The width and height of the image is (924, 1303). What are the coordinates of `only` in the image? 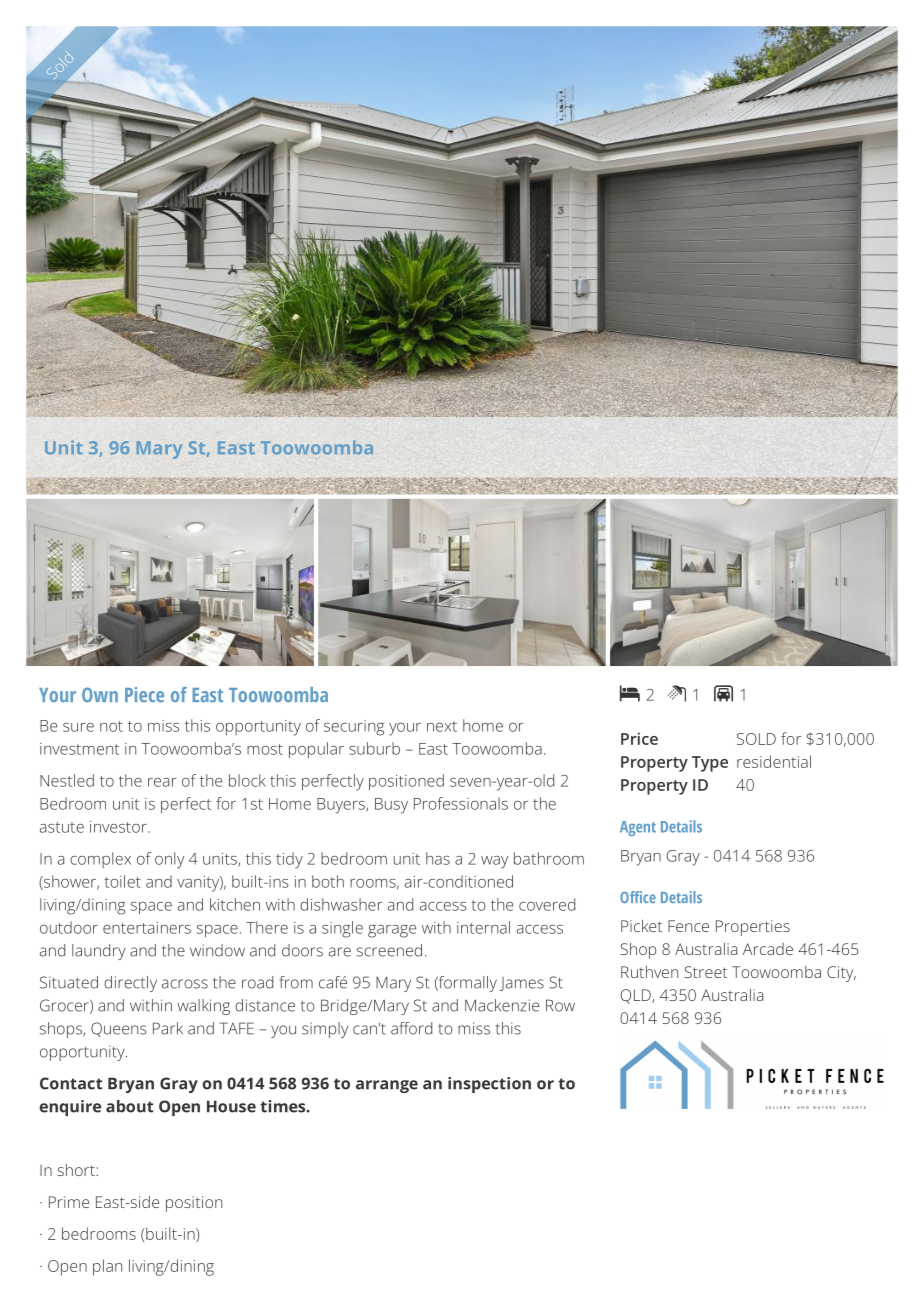 It's located at (169, 860).
